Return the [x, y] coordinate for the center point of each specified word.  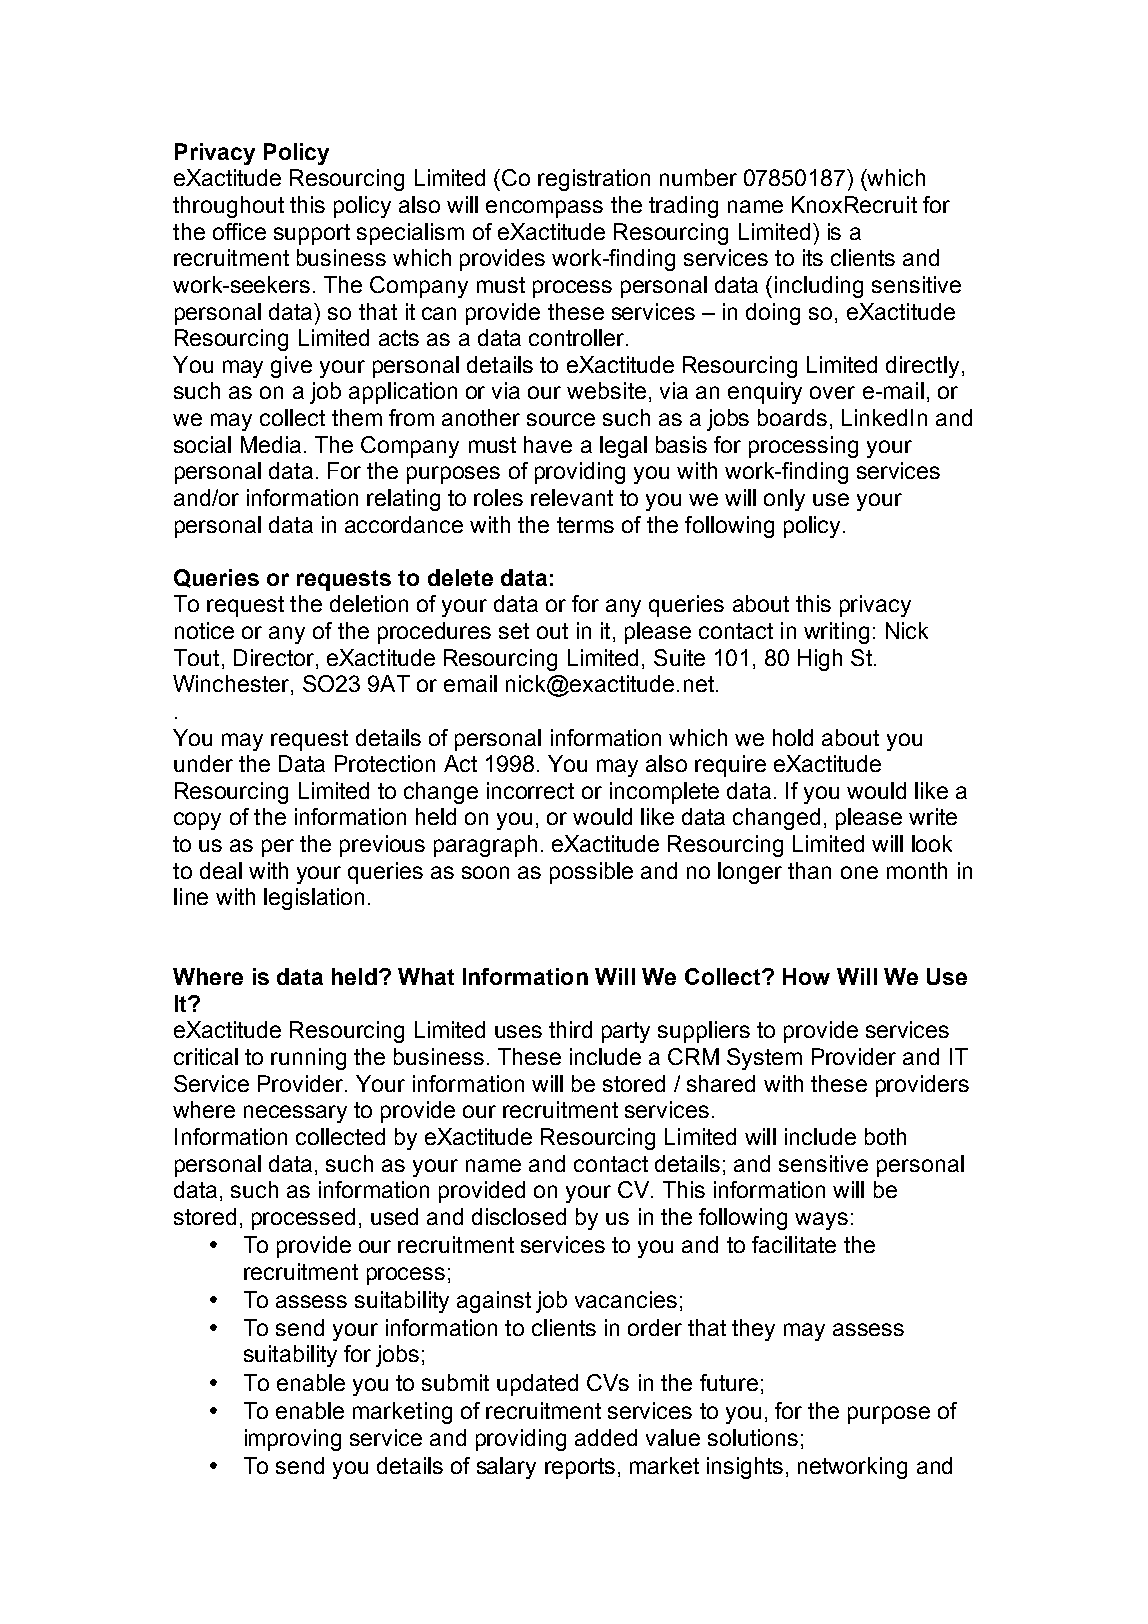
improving [293, 1440]
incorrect [530, 790]
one [859, 872]
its [813, 257]
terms [585, 525]
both [885, 1136]
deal [221, 870]
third [570, 1029]
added [606, 1437]
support [312, 234]
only [784, 500]
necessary [295, 1114]
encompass [544, 209]
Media [271, 444]
